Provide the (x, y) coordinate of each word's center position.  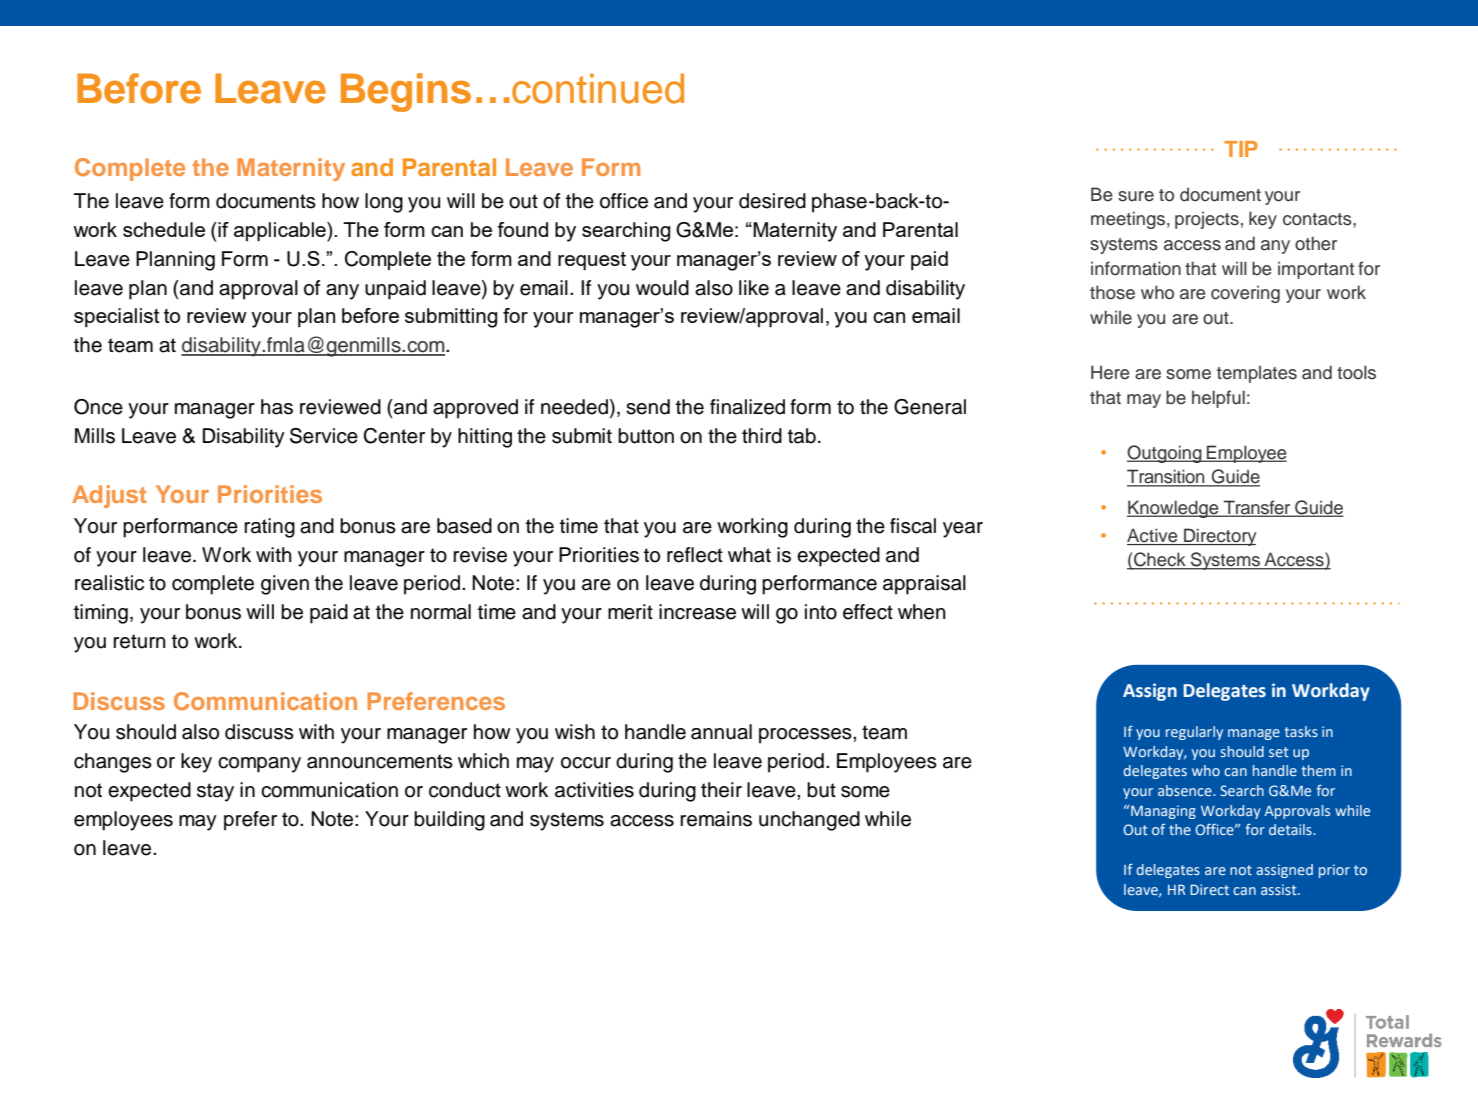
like (754, 288)
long (384, 203)
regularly (1194, 733)
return (139, 641)
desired (772, 201)
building (449, 821)
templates (1257, 374)
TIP (1241, 149)
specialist (117, 317)
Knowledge (1174, 509)
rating (269, 528)
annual (721, 732)
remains (716, 819)
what (749, 555)
